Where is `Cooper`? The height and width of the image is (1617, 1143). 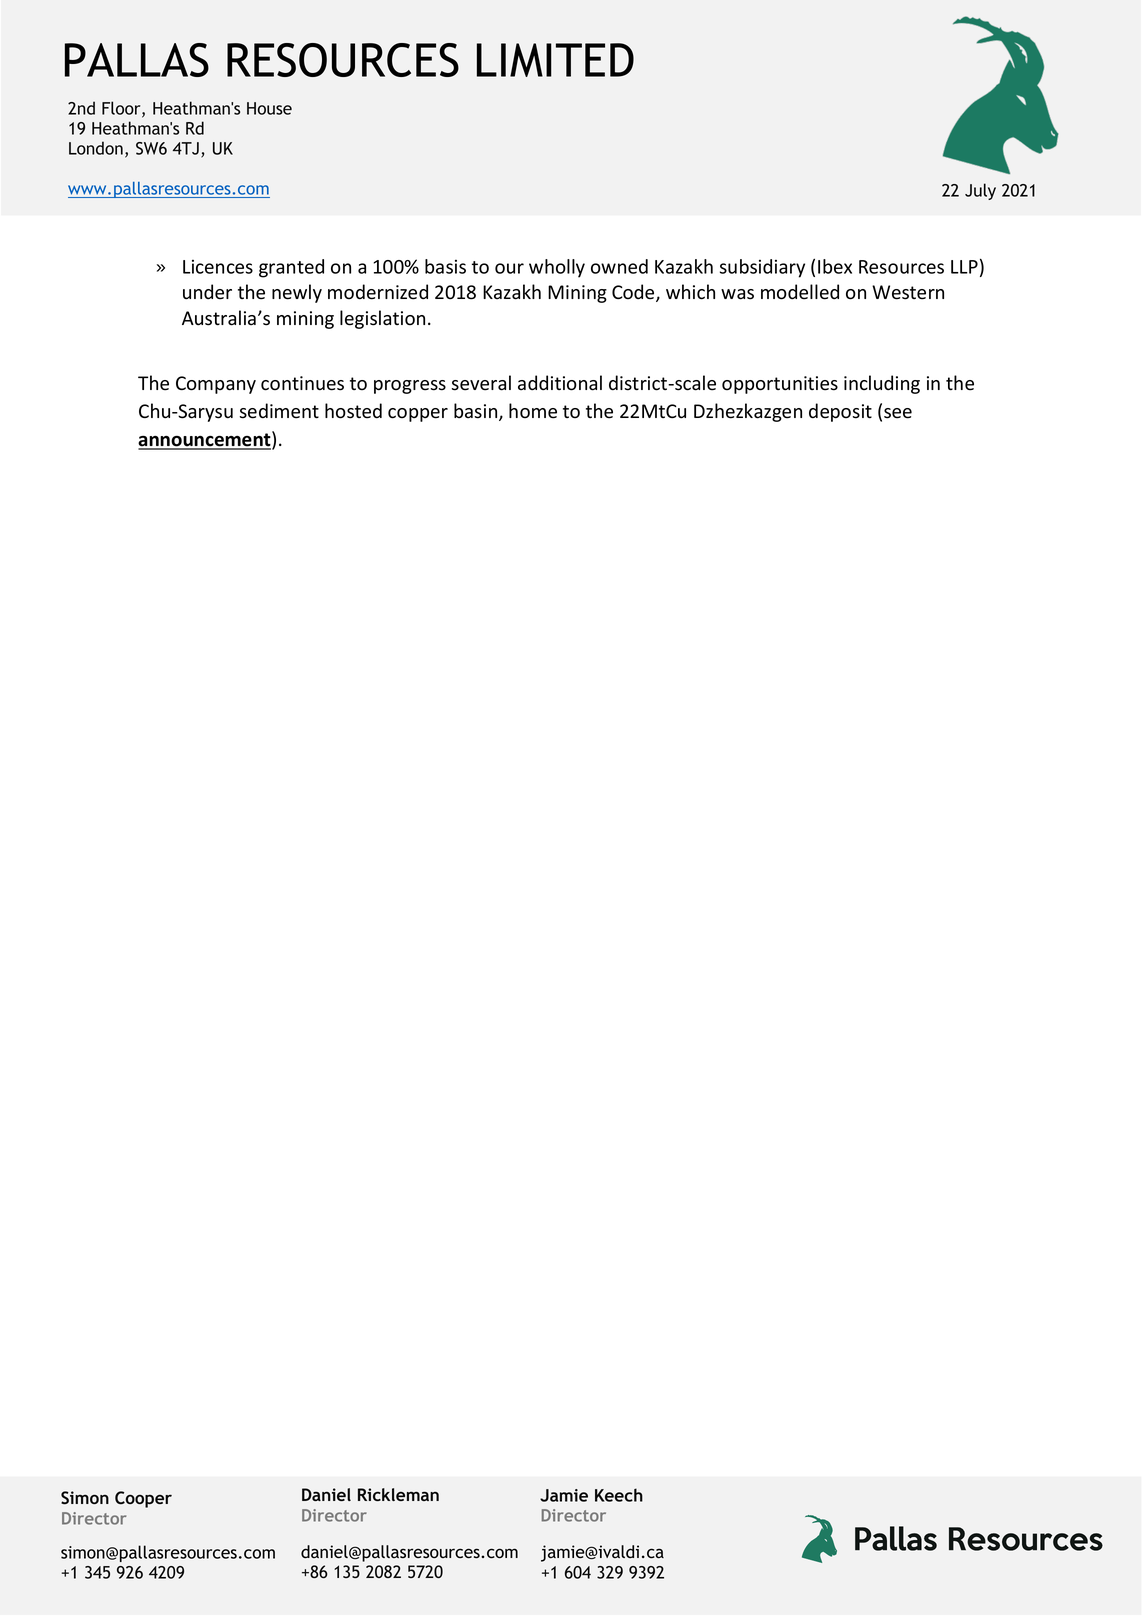 Cooper is located at coordinates (143, 1499).
